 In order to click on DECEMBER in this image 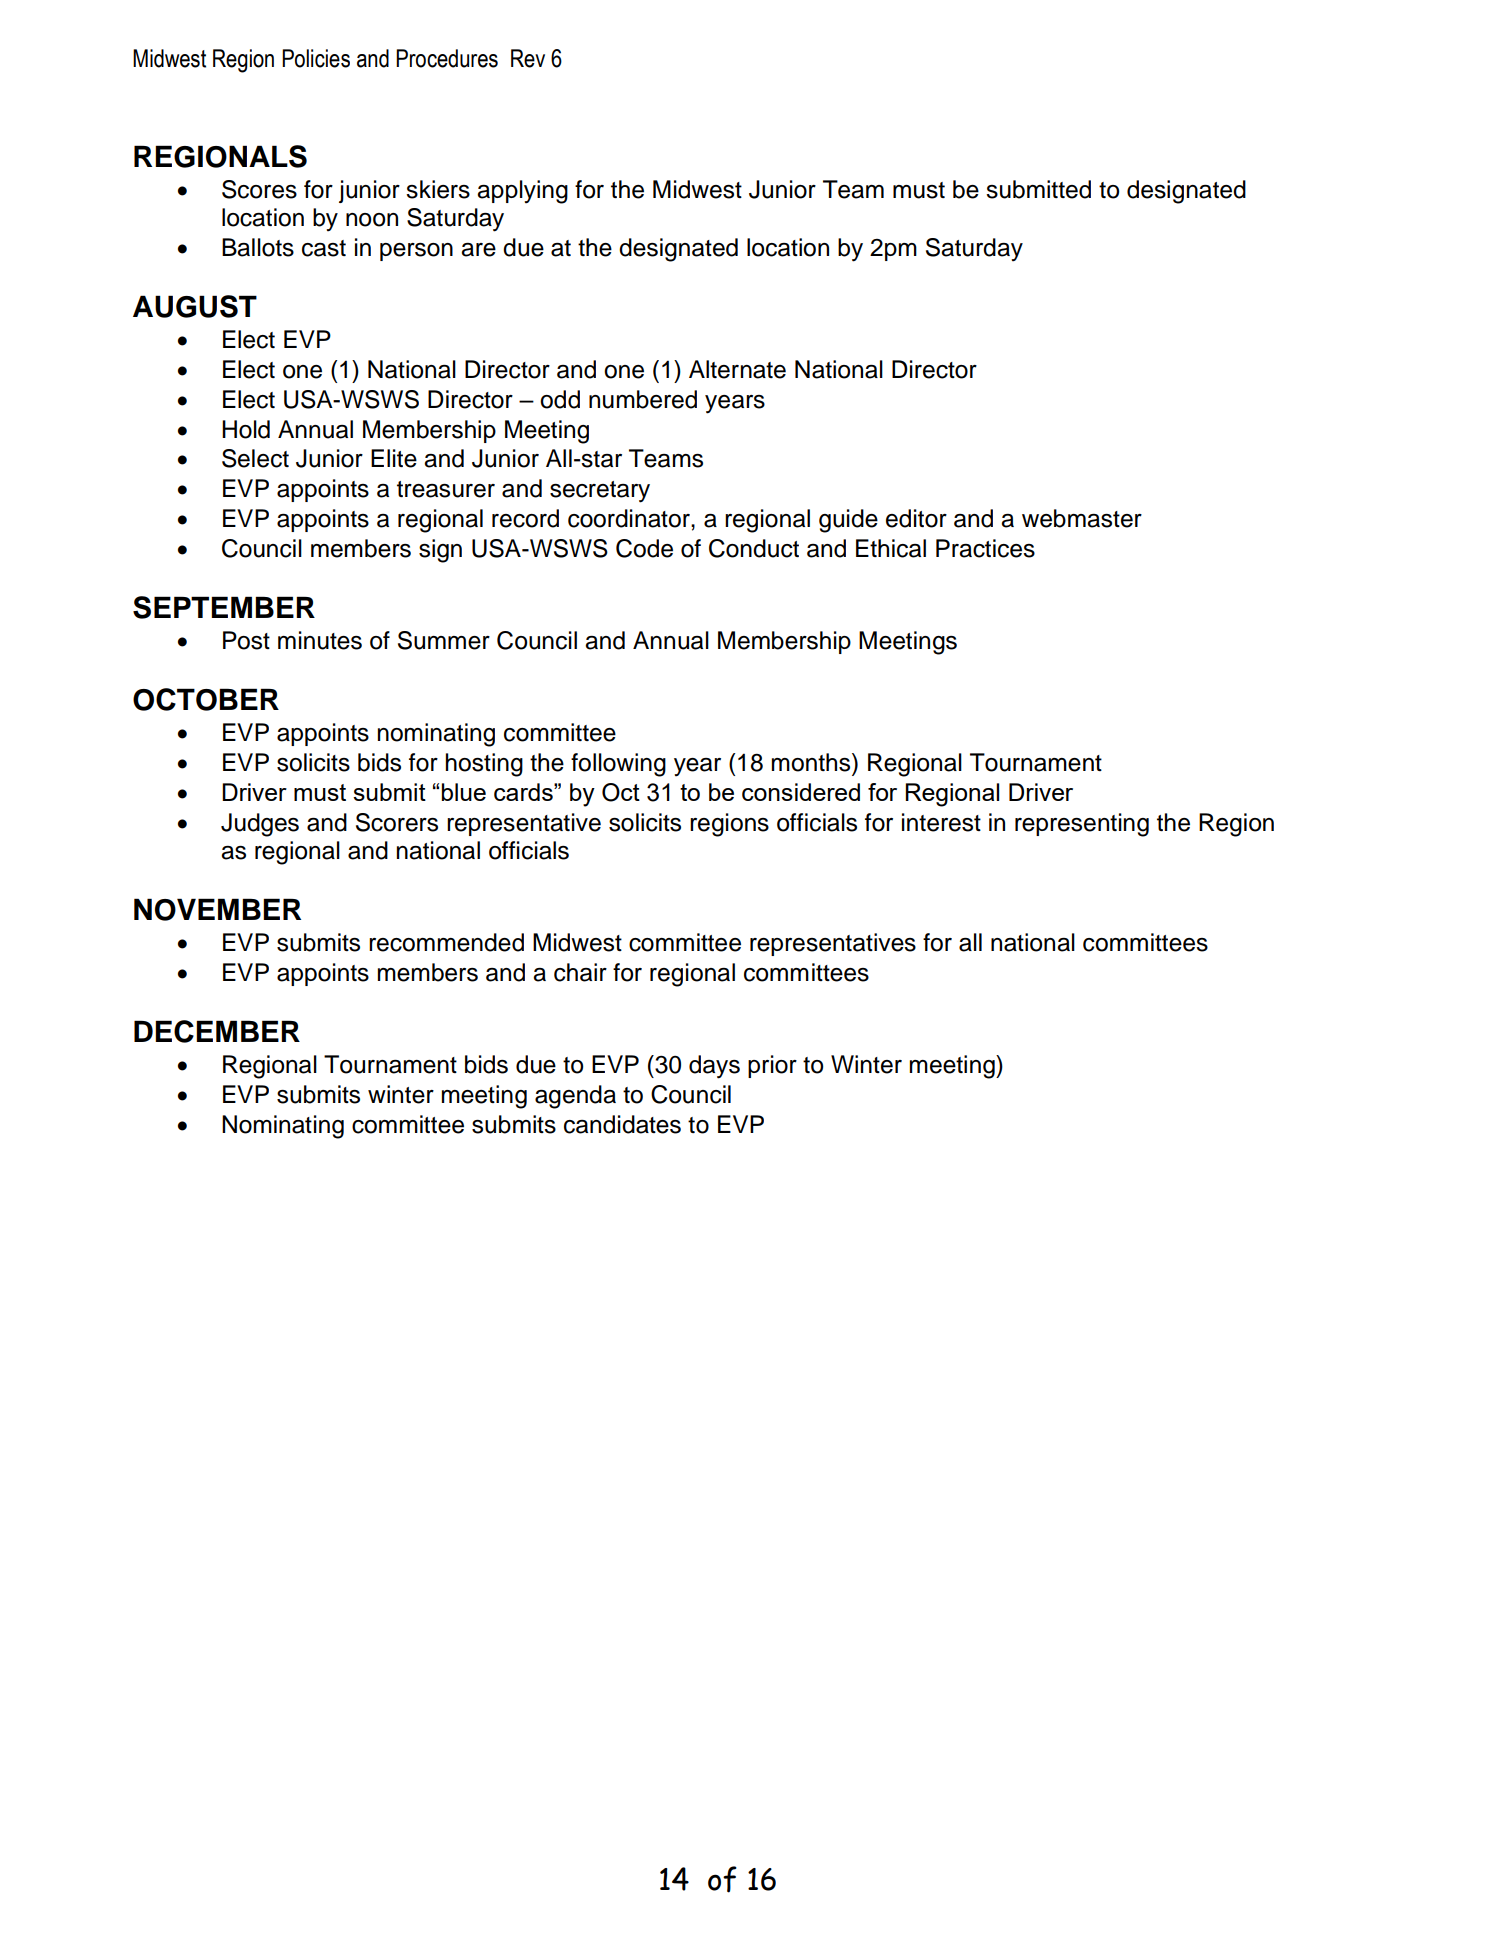, I will do `click(217, 1031)`.
